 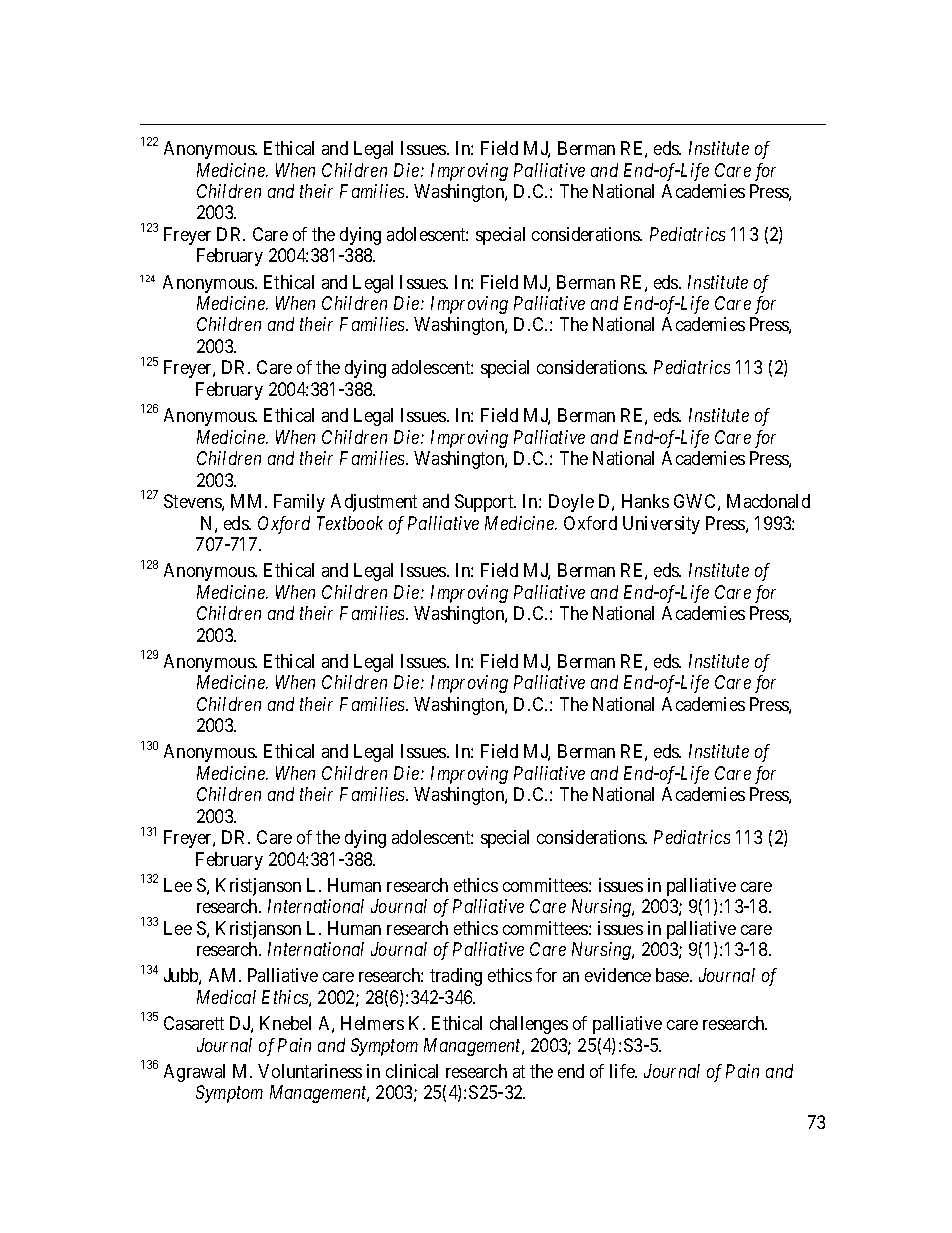 I want to click on evidence, so click(x=618, y=975).
